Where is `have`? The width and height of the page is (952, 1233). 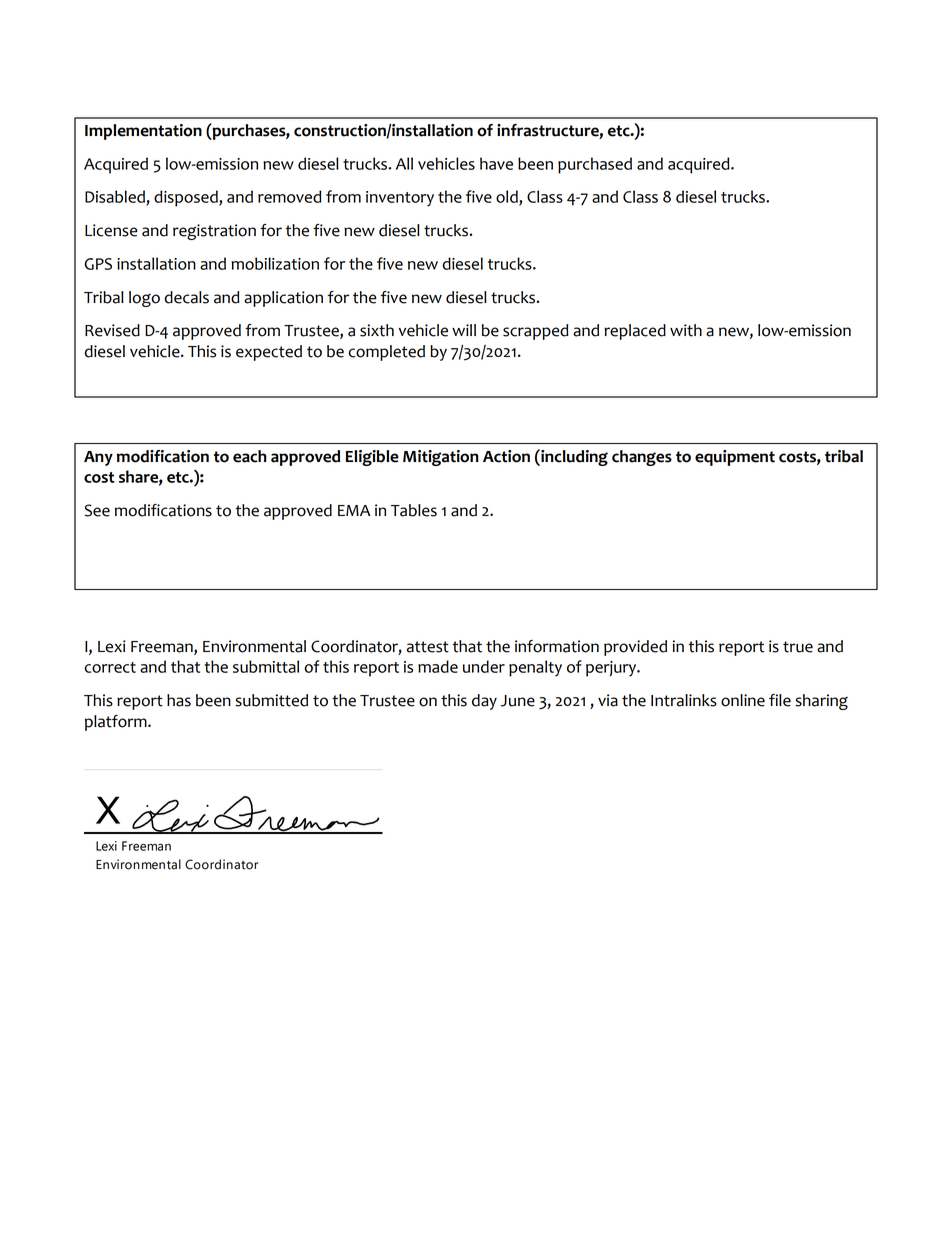 have is located at coordinates (496, 163).
